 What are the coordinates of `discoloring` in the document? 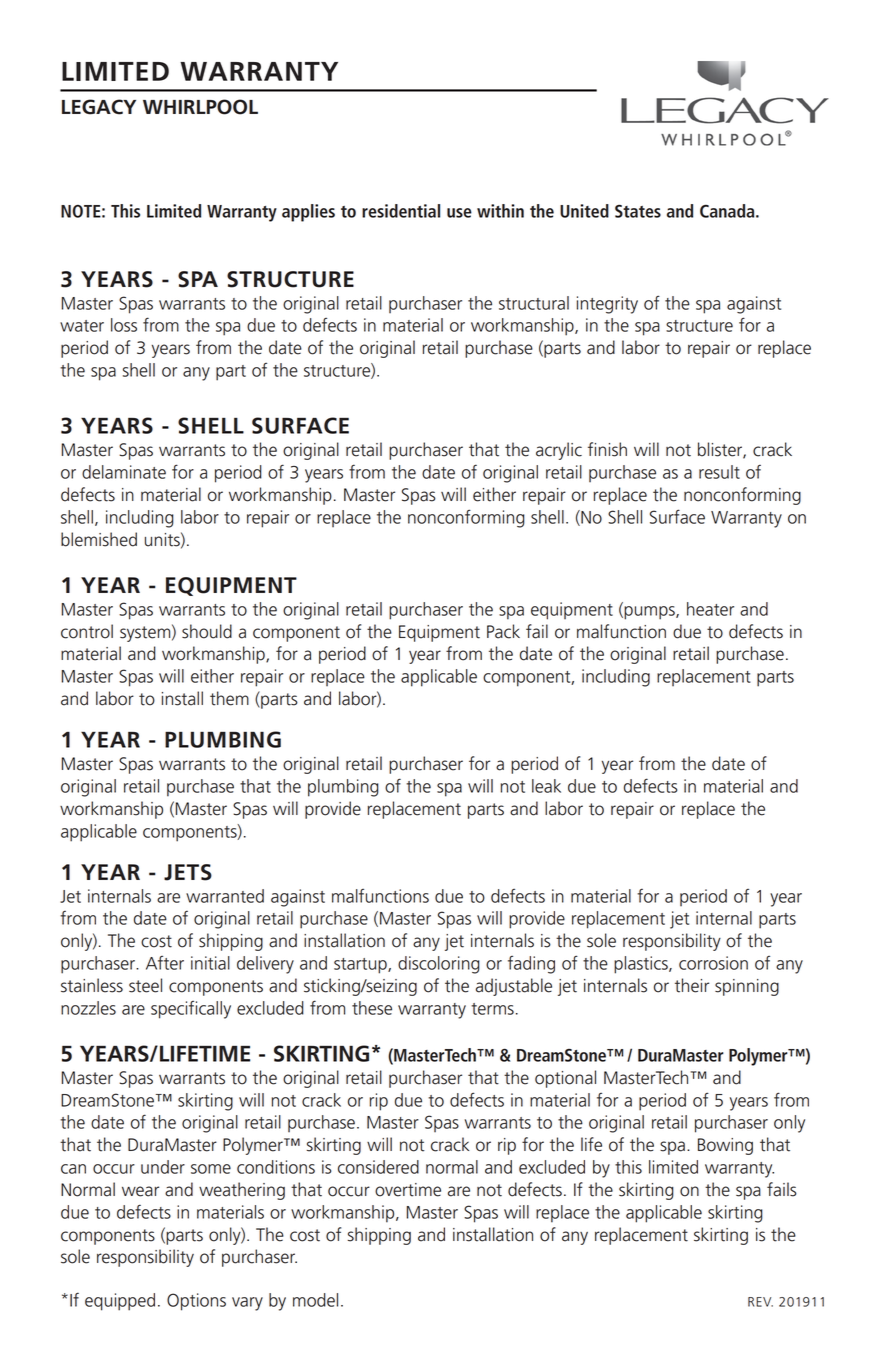 It's located at (439, 965).
